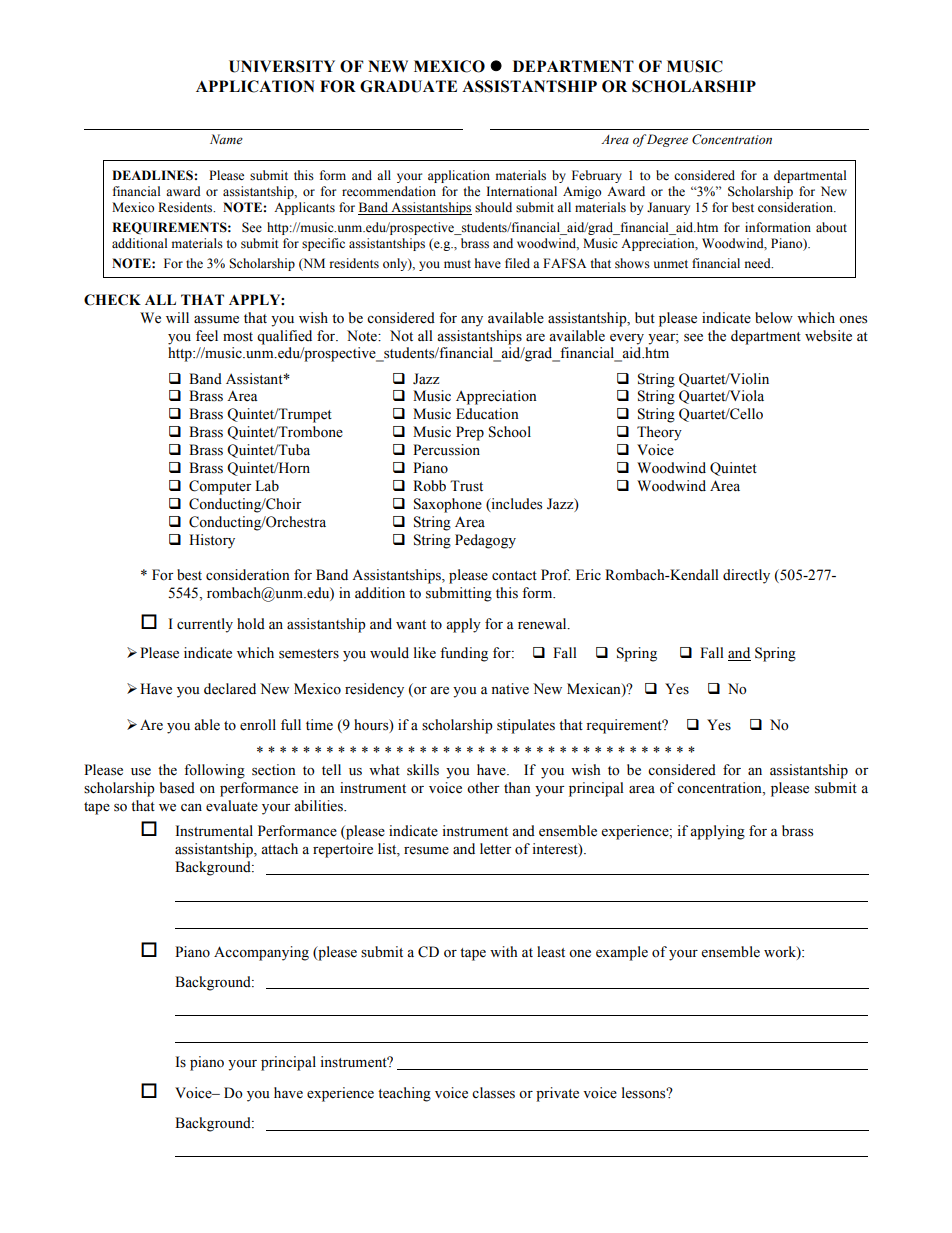 The height and width of the image is (1233, 952). What do you see at coordinates (466, 486) in the image?
I see `Trust` at bounding box center [466, 486].
